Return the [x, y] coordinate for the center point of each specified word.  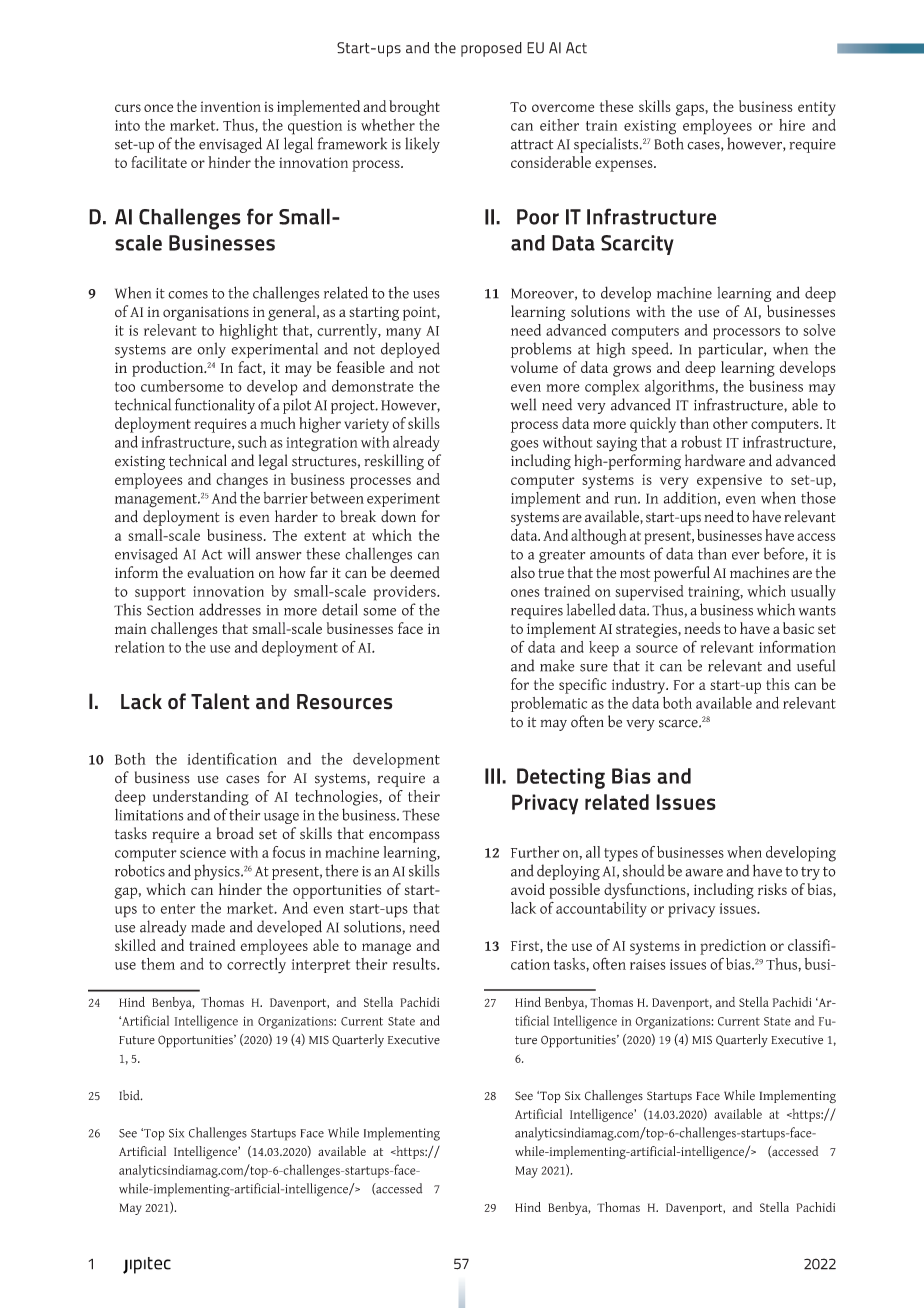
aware [704, 873]
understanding [201, 798]
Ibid [130, 1095]
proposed [491, 49]
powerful [682, 574]
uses [426, 295]
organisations [206, 314]
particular [731, 350]
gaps [691, 110]
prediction [733, 947]
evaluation [220, 572]
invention [231, 106]
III [492, 776]
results [415, 964]
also [523, 572]
